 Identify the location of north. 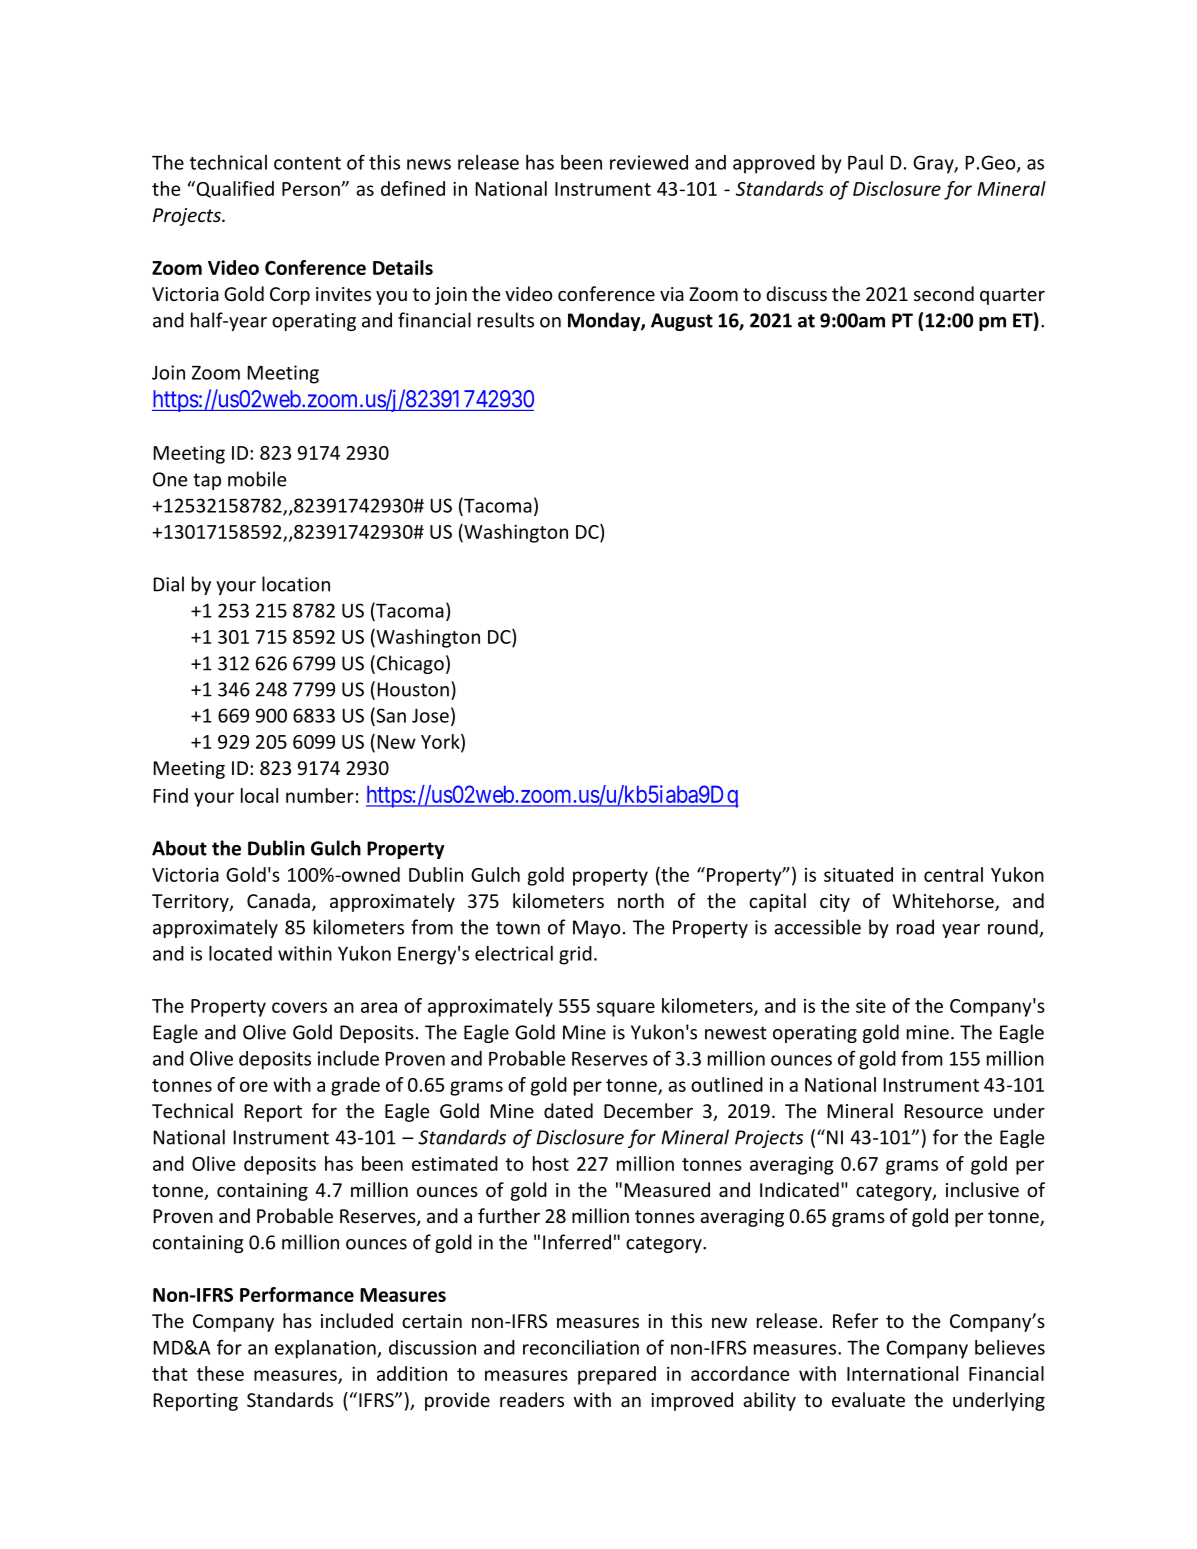
(641, 900).
